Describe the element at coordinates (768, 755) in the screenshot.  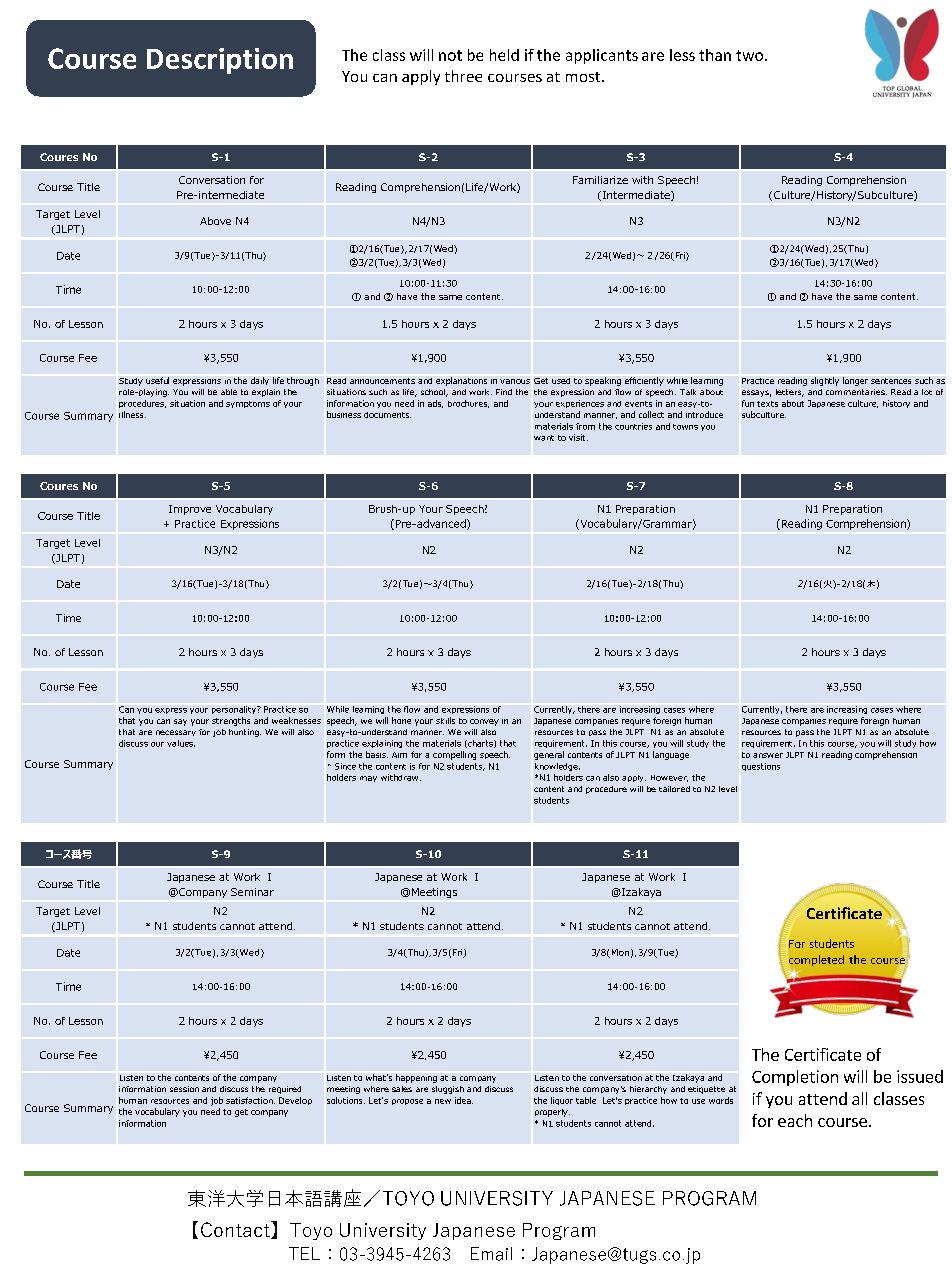
I see `answer` at that location.
